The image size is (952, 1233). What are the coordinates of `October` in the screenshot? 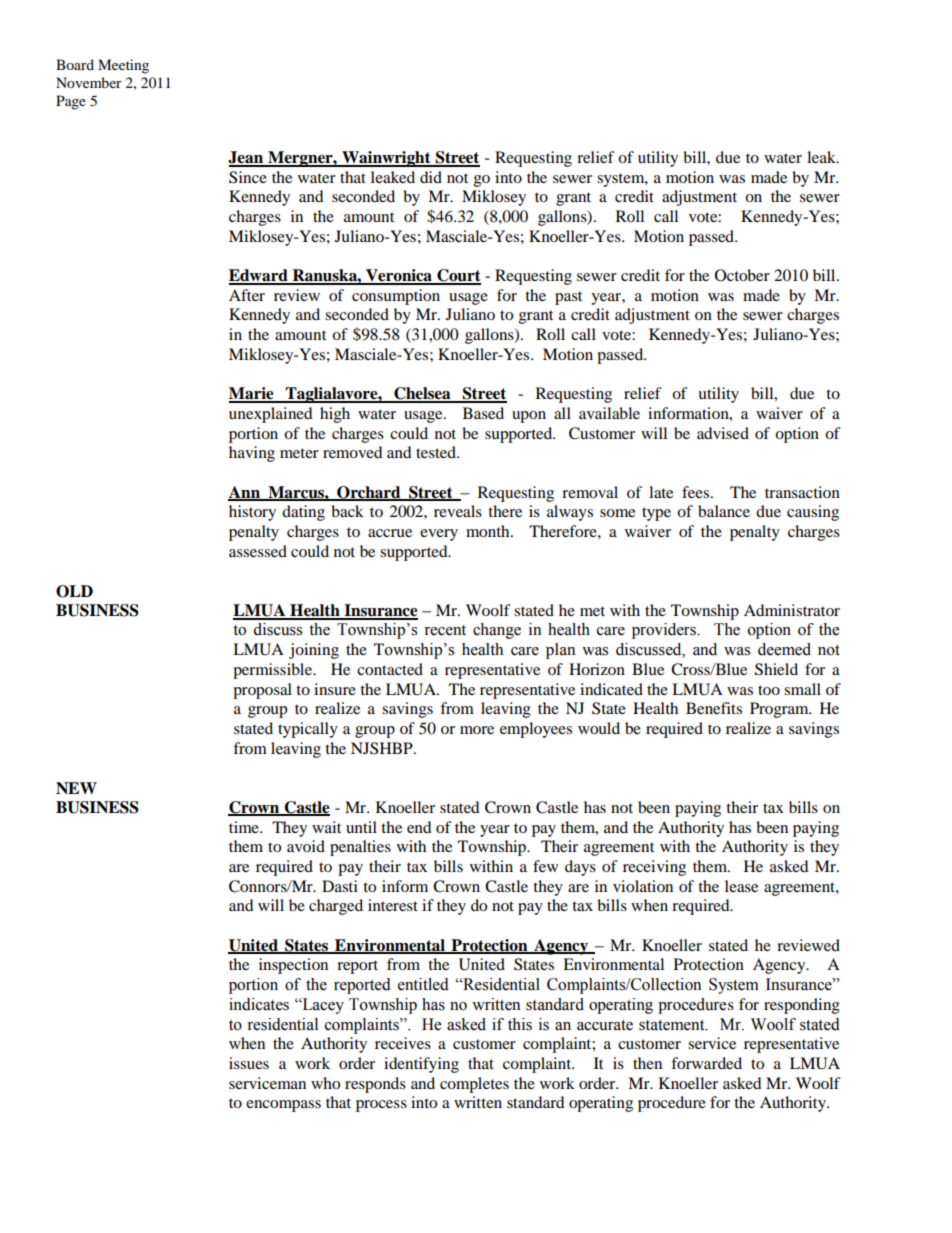 It's located at (742, 275).
